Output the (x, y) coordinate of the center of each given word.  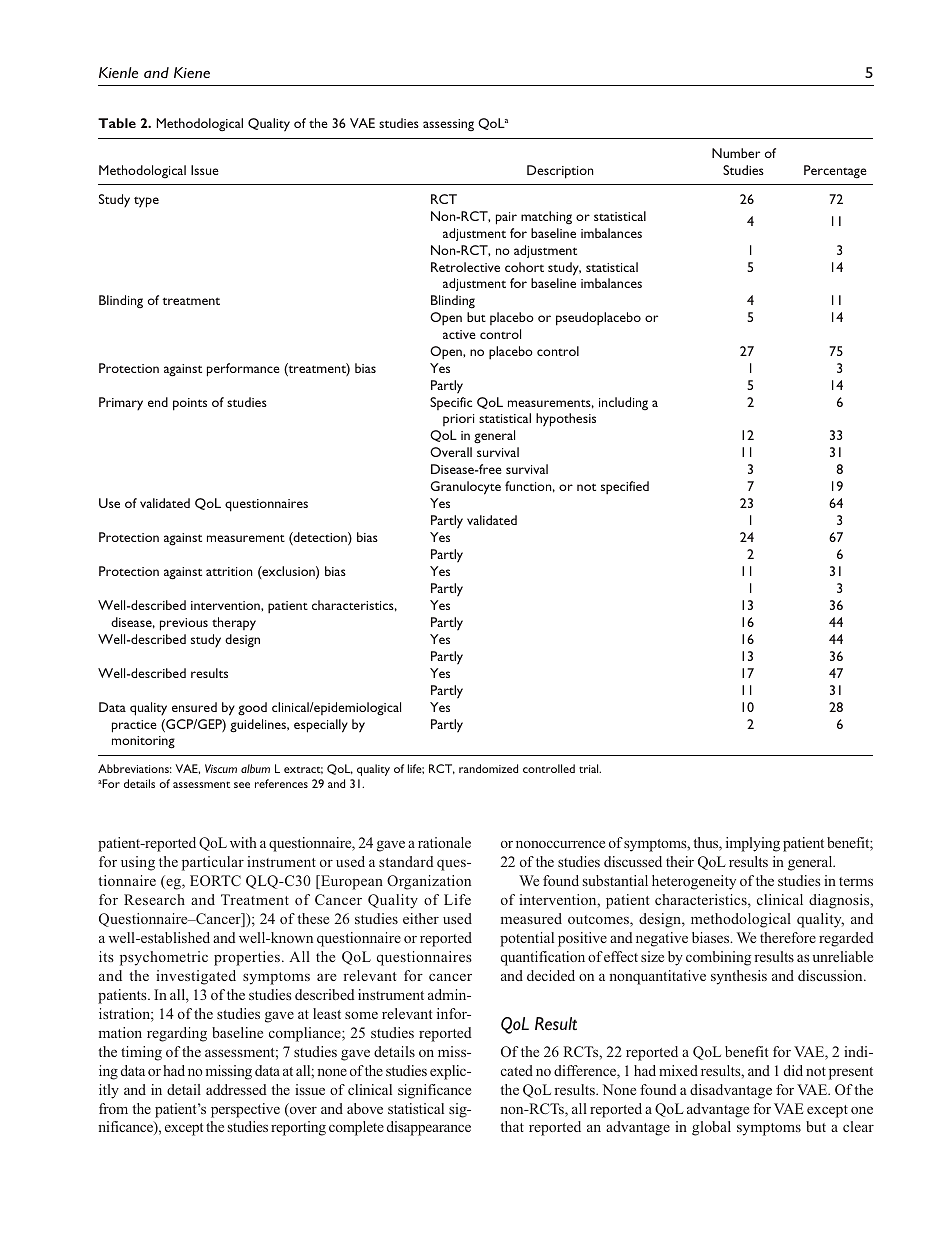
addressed (236, 1089)
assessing (448, 125)
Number (736, 153)
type (146, 202)
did (793, 1070)
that (512, 1126)
